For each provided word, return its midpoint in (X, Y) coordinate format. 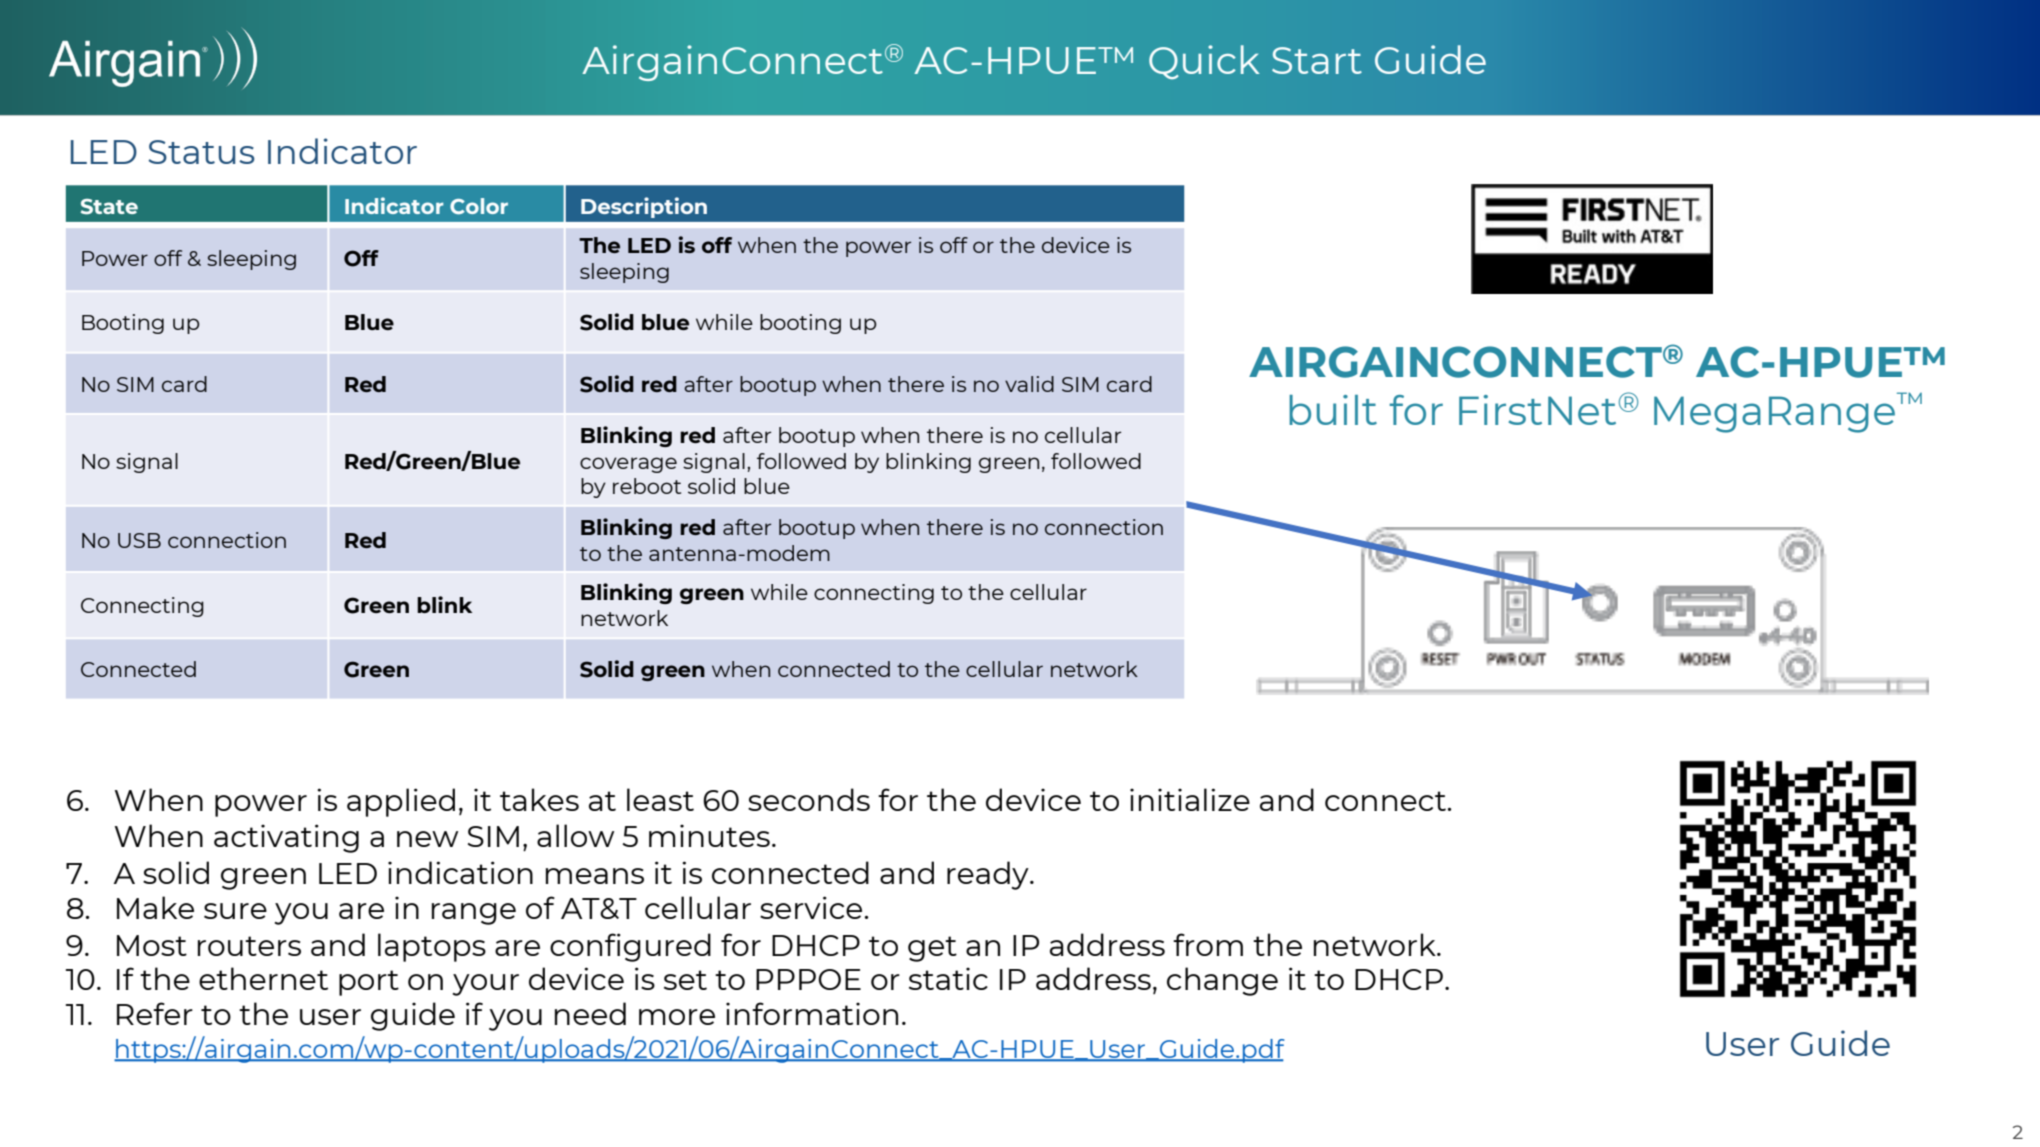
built (1333, 410)
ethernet (263, 978)
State (109, 207)
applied (401, 802)
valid (1029, 384)
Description (644, 207)
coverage (628, 465)
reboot (647, 486)
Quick (1204, 62)
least (660, 799)
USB (139, 540)
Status (202, 152)
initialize (1190, 799)
